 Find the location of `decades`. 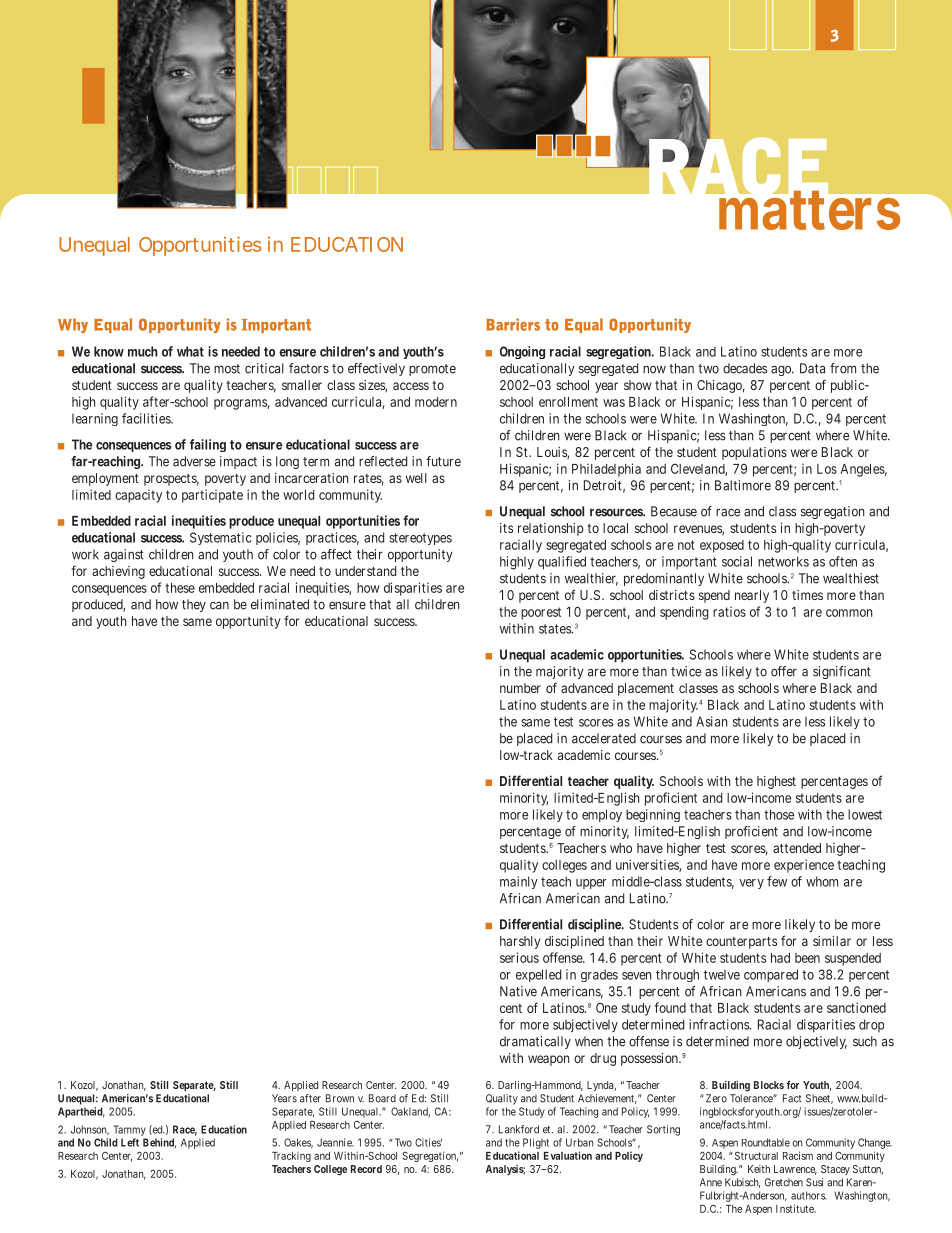

decades is located at coordinates (745, 368).
